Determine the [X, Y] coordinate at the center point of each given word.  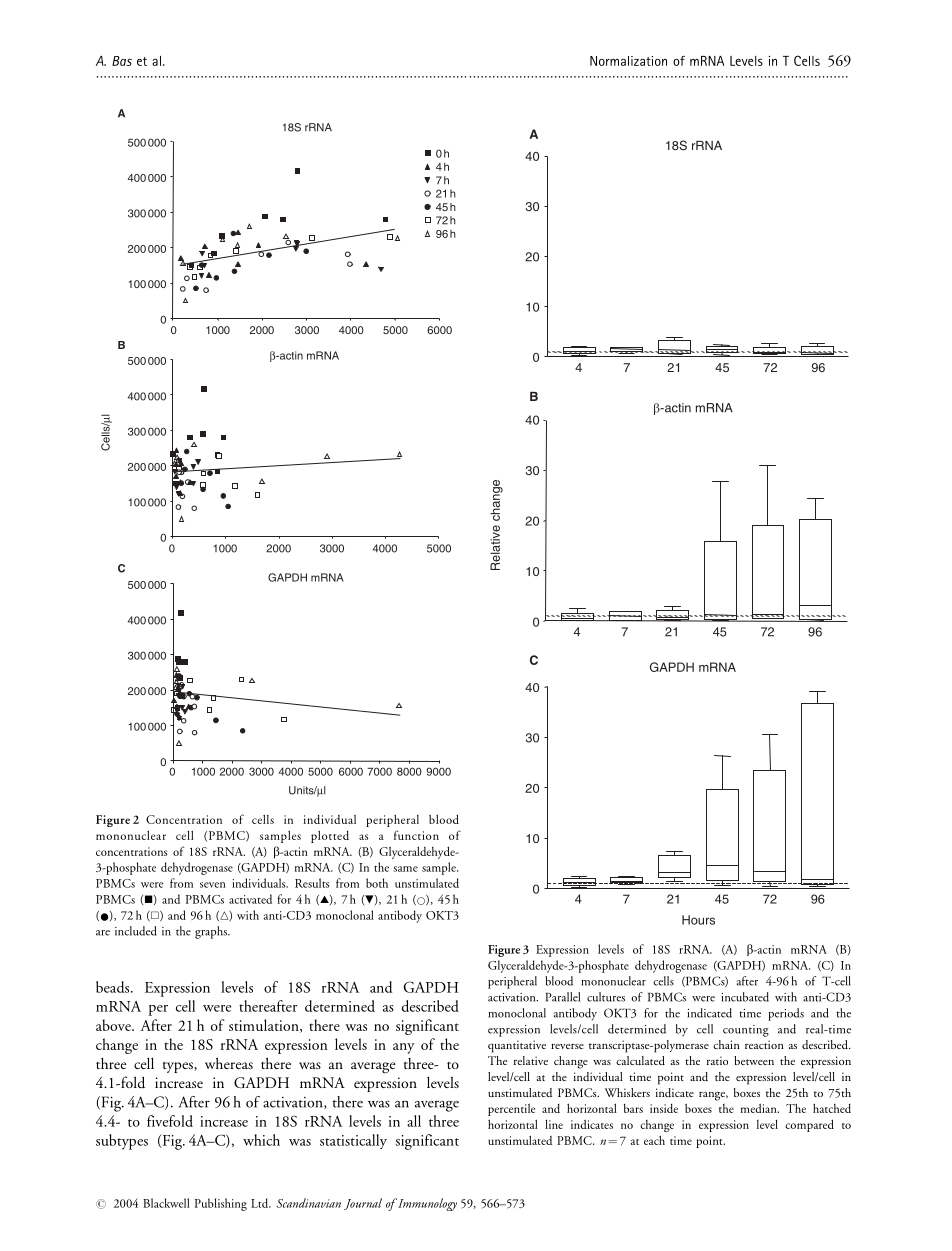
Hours [698, 920]
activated [250, 899]
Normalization [628, 61]
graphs [212, 932]
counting [746, 1031]
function [416, 835]
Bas [122, 61]
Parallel [563, 997]
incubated [745, 997]
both [377, 883]
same [405, 869]
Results [312, 883]
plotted [330, 836]
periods [786, 1014]
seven [213, 885]
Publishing [221, 1204]
